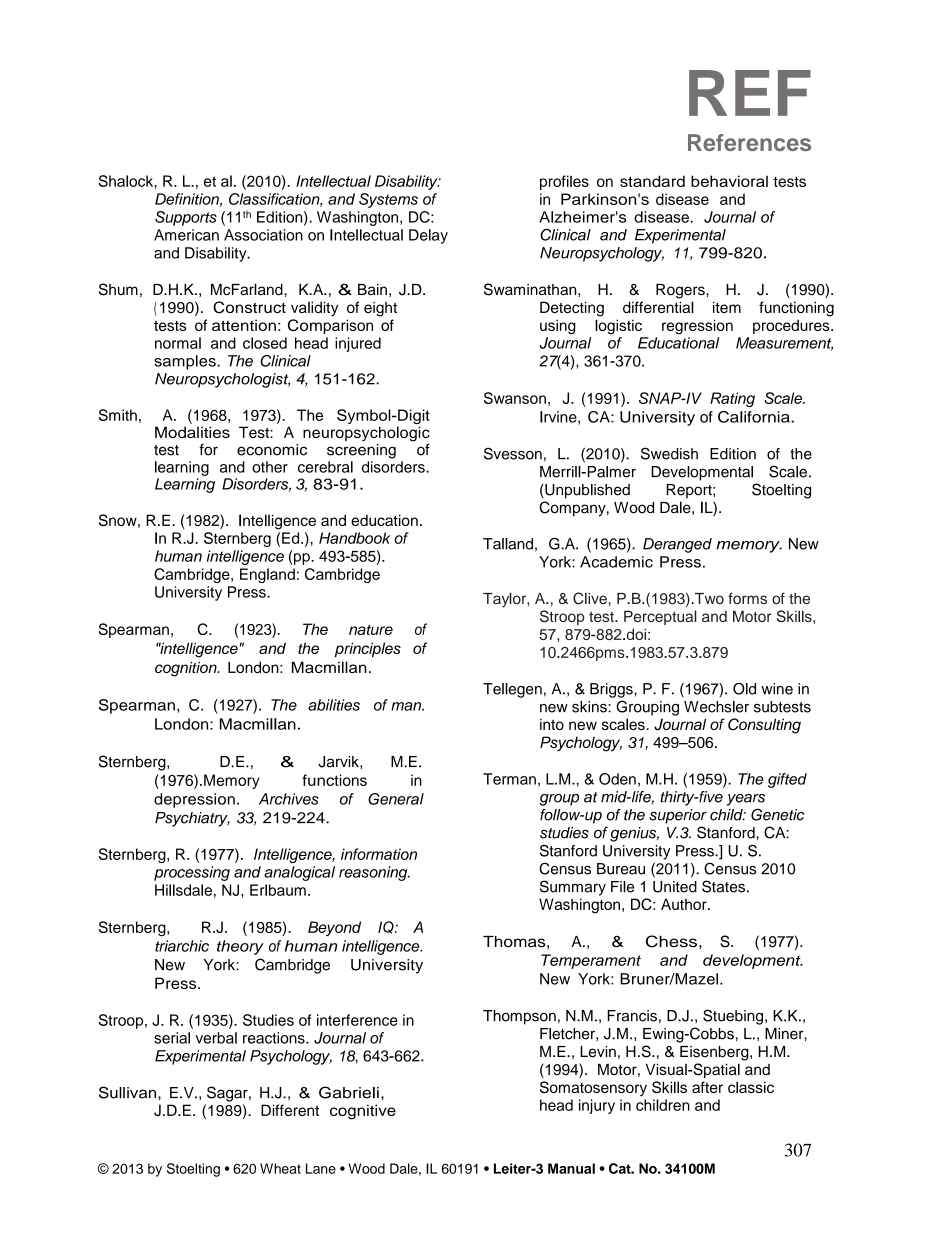 The image size is (952, 1233). What do you see at coordinates (280, 1168) in the screenshot?
I see `Wheat` at bounding box center [280, 1168].
